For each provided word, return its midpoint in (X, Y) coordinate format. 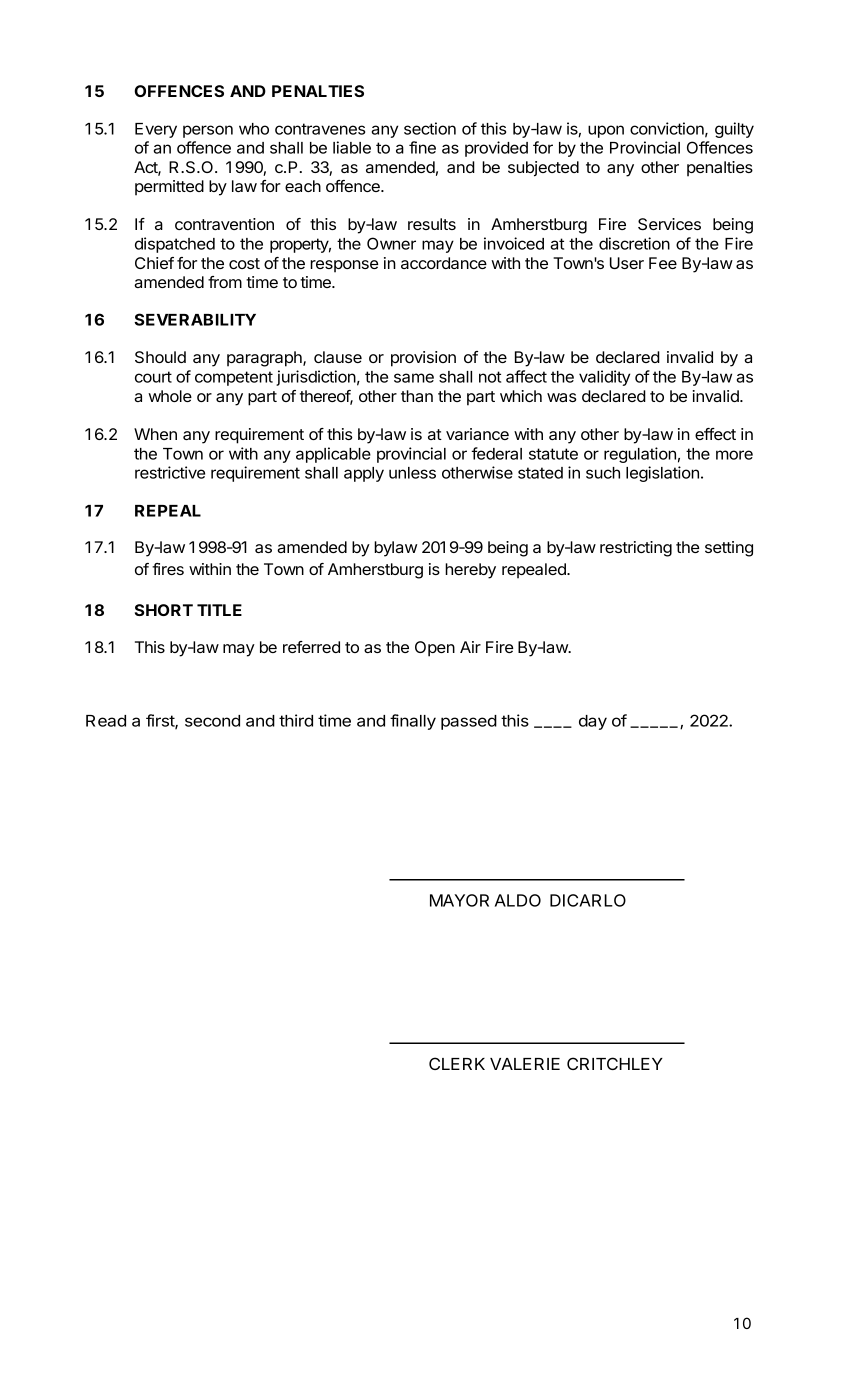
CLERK (457, 1063)
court (153, 377)
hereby (470, 571)
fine (422, 147)
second (212, 721)
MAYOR (459, 900)
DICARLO (588, 900)
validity (604, 378)
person (208, 131)
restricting (636, 549)
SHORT (164, 610)
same (414, 378)
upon (606, 131)
